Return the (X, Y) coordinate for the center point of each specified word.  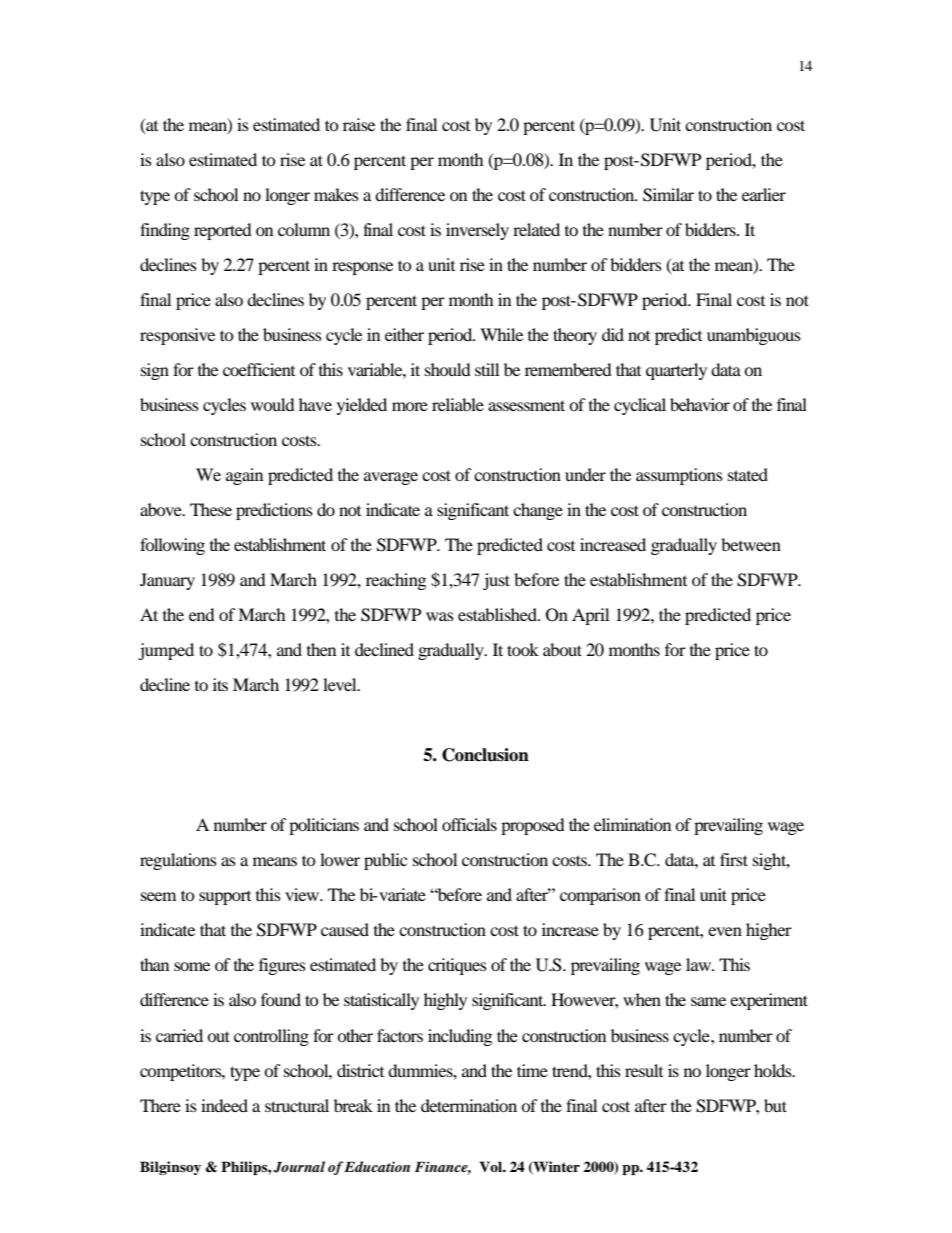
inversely (477, 231)
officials (469, 824)
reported (223, 231)
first (734, 859)
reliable (458, 404)
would (273, 404)
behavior (700, 404)
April (590, 616)
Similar (668, 195)
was (440, 616)
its (220, 684)
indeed (224, 1105)
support (225, 898)
